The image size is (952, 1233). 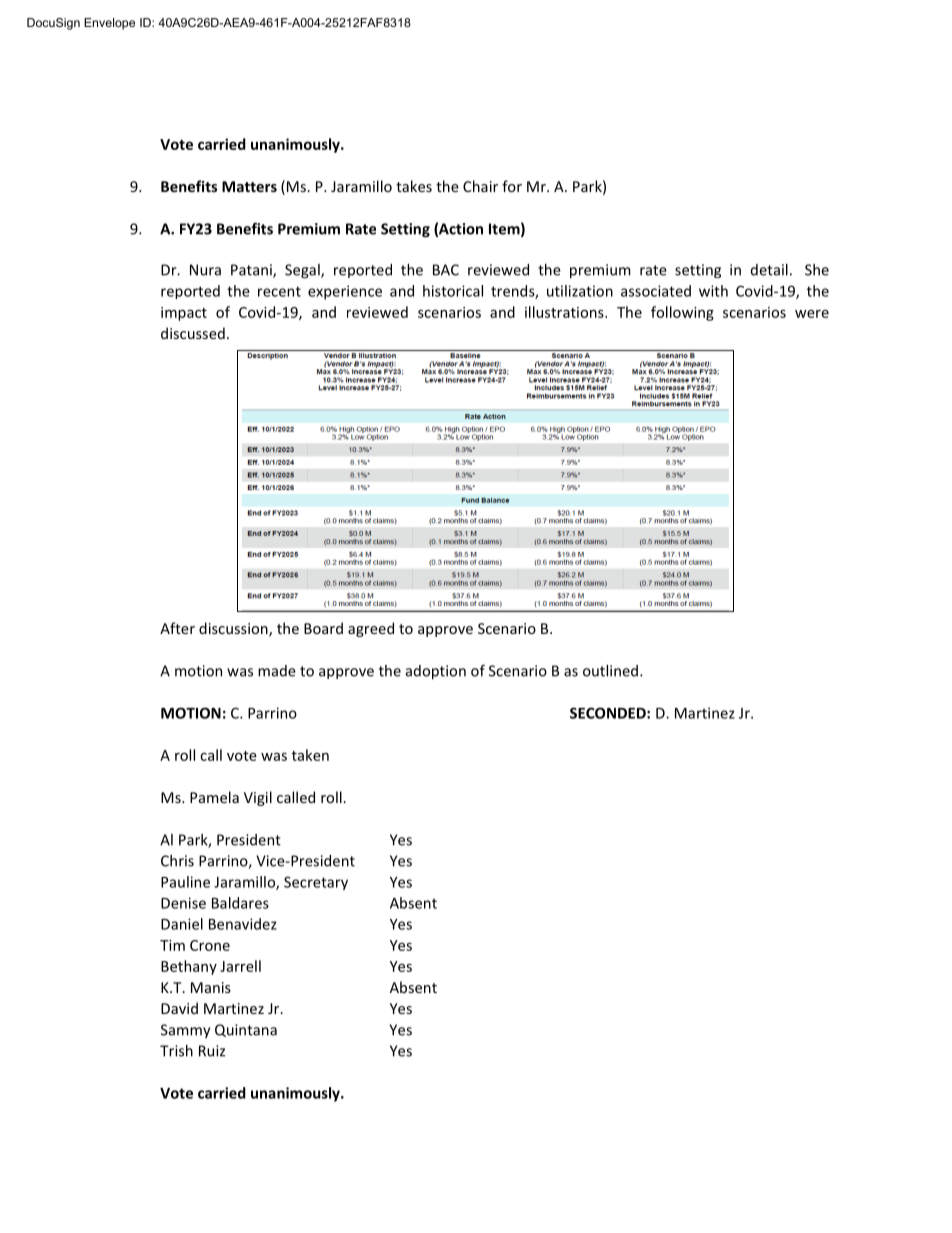 I want to click on illustrations, so click(x=565, y=312).
